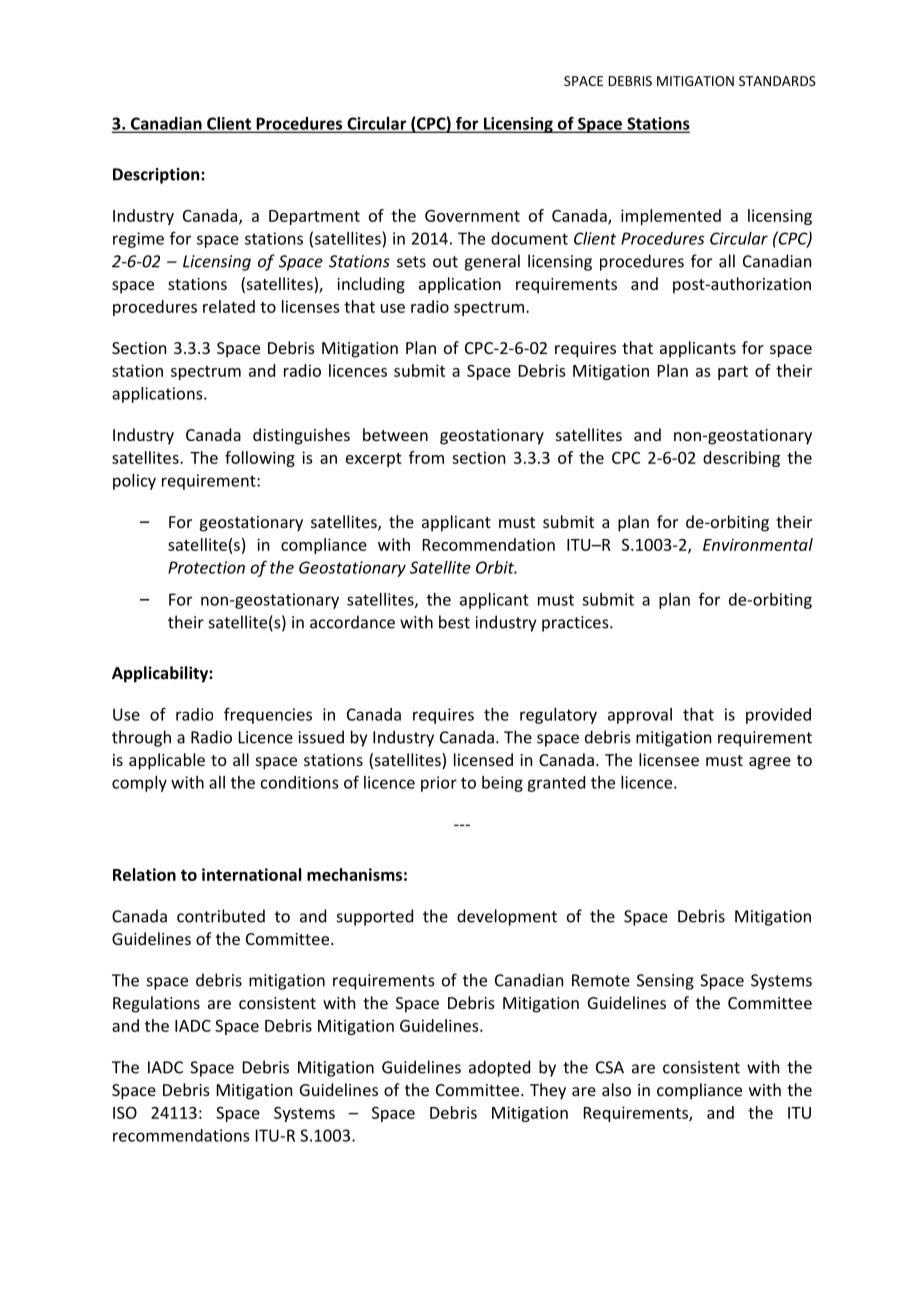 The image size is (924, 1308). Describe the element at coordinates (206, 567) in the screenshot. I see `Protection` at that location.
